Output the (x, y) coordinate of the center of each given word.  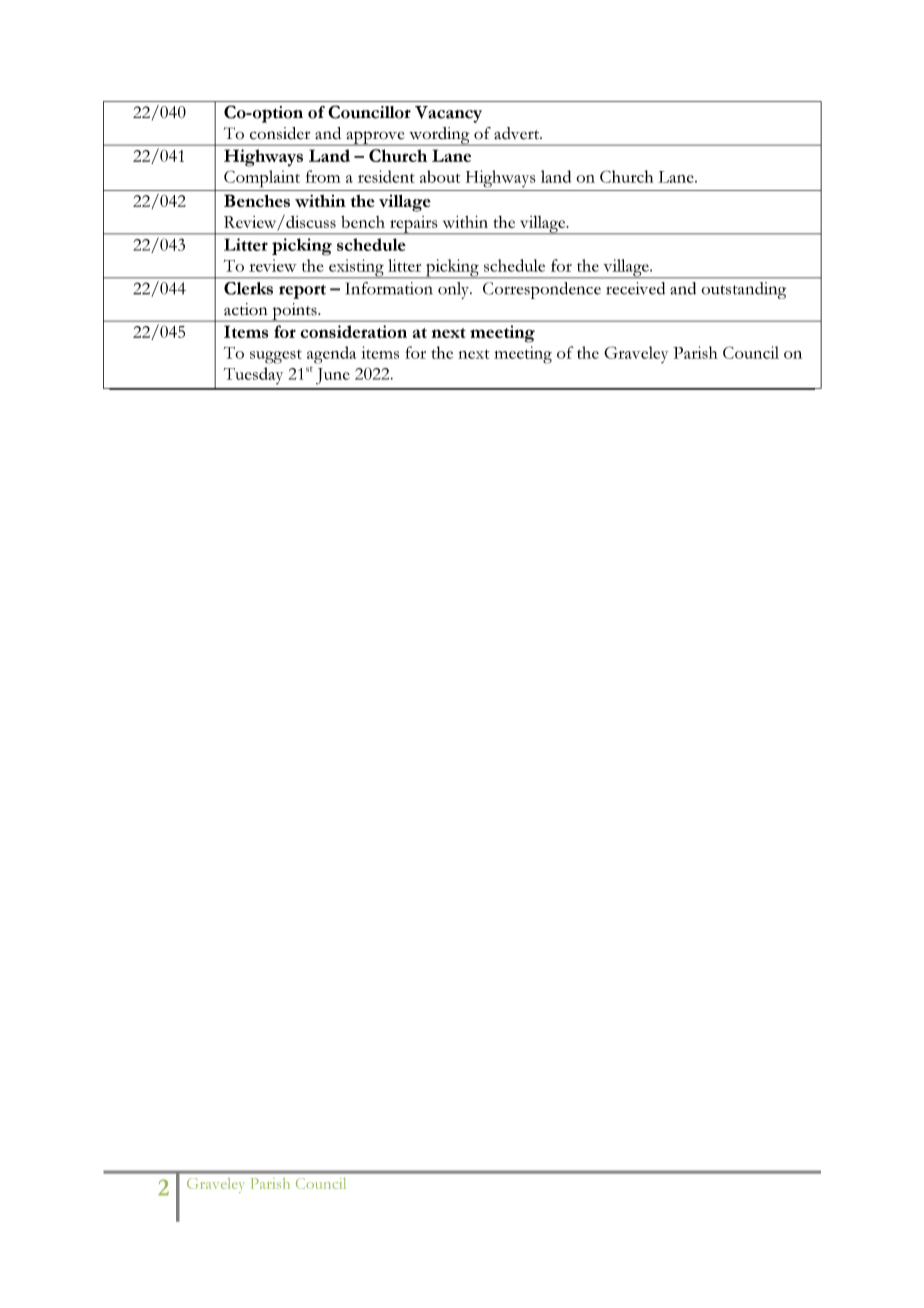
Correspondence (542, 290)
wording (439, 136)
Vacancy (448, 114)
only (454, 290)
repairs (413, 225)
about (440, 176)
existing (356, 269)
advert (518, 133)
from (323, 176)
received (635, 288)
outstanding (743, 290)
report (302, 292)
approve (375, 138)
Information (389, 288)
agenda (332, 355)
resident (386, 176)
